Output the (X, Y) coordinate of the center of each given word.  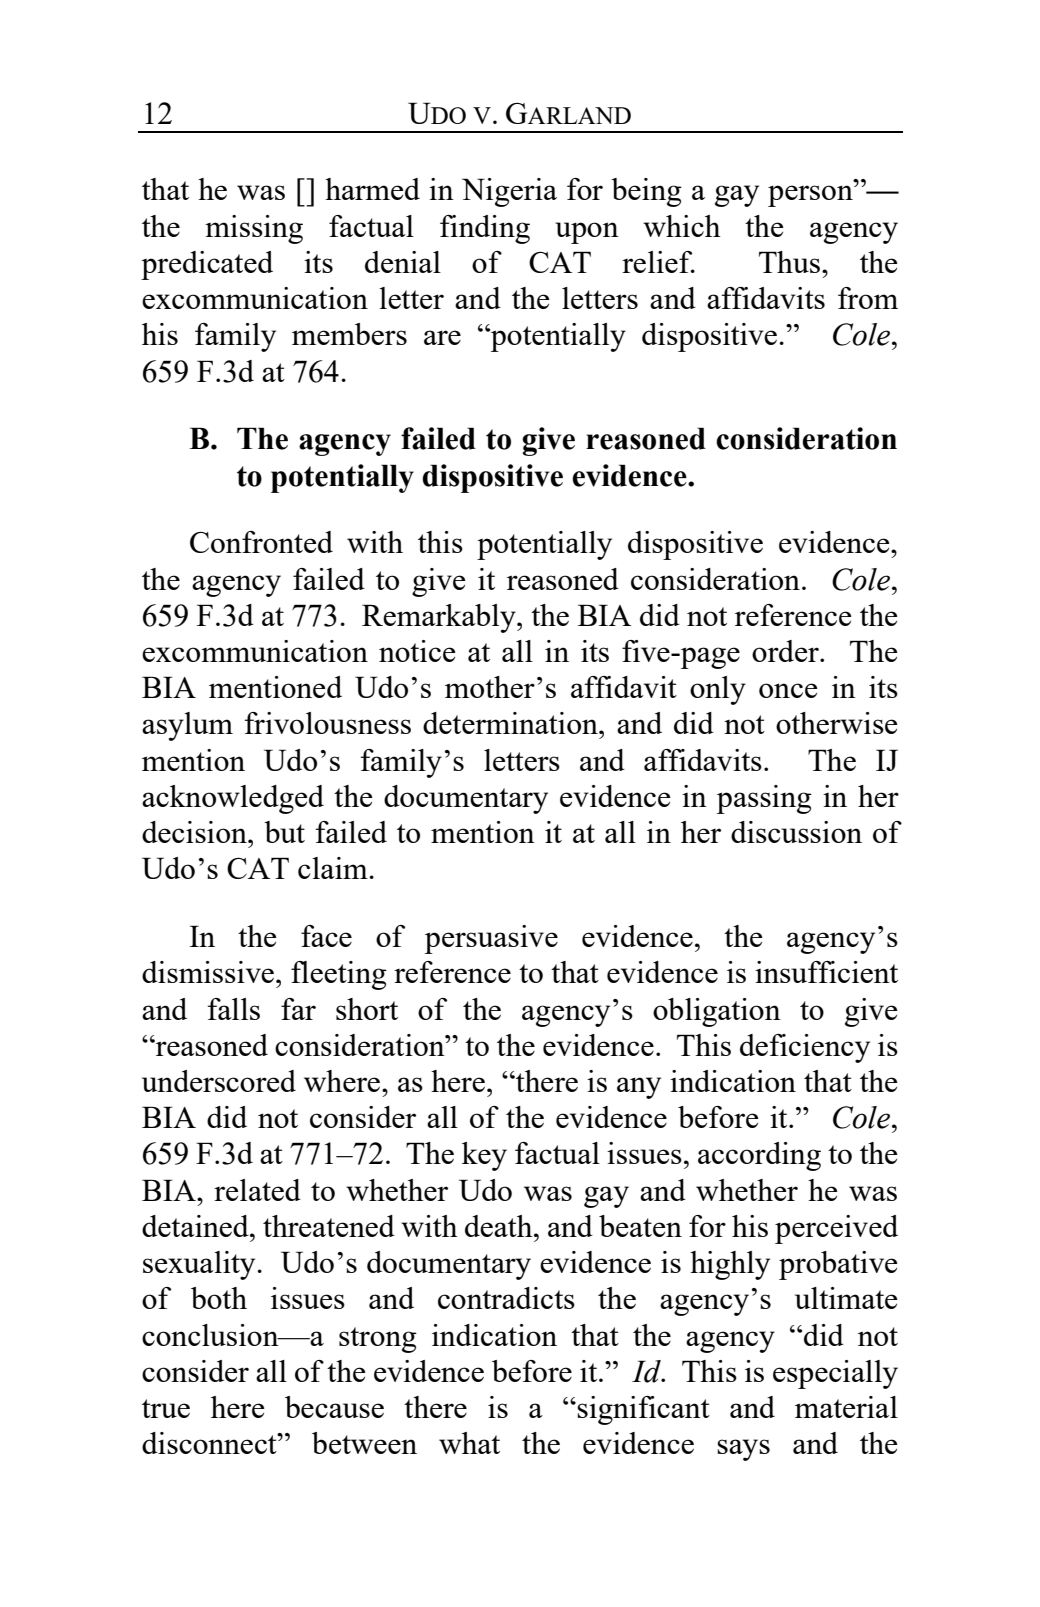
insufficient (826, 972)
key (484, 1156)
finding (485, 229)
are (442, 337)
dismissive (209, 972)
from (868, 298)
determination (511, 723)
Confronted (261, 542)
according (759, 1156)
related (257, 1190)
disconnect (210, 1443)
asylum (187, 726)
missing (254, 229)
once (788, 690)
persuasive (491, 939)
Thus (789, 262)
